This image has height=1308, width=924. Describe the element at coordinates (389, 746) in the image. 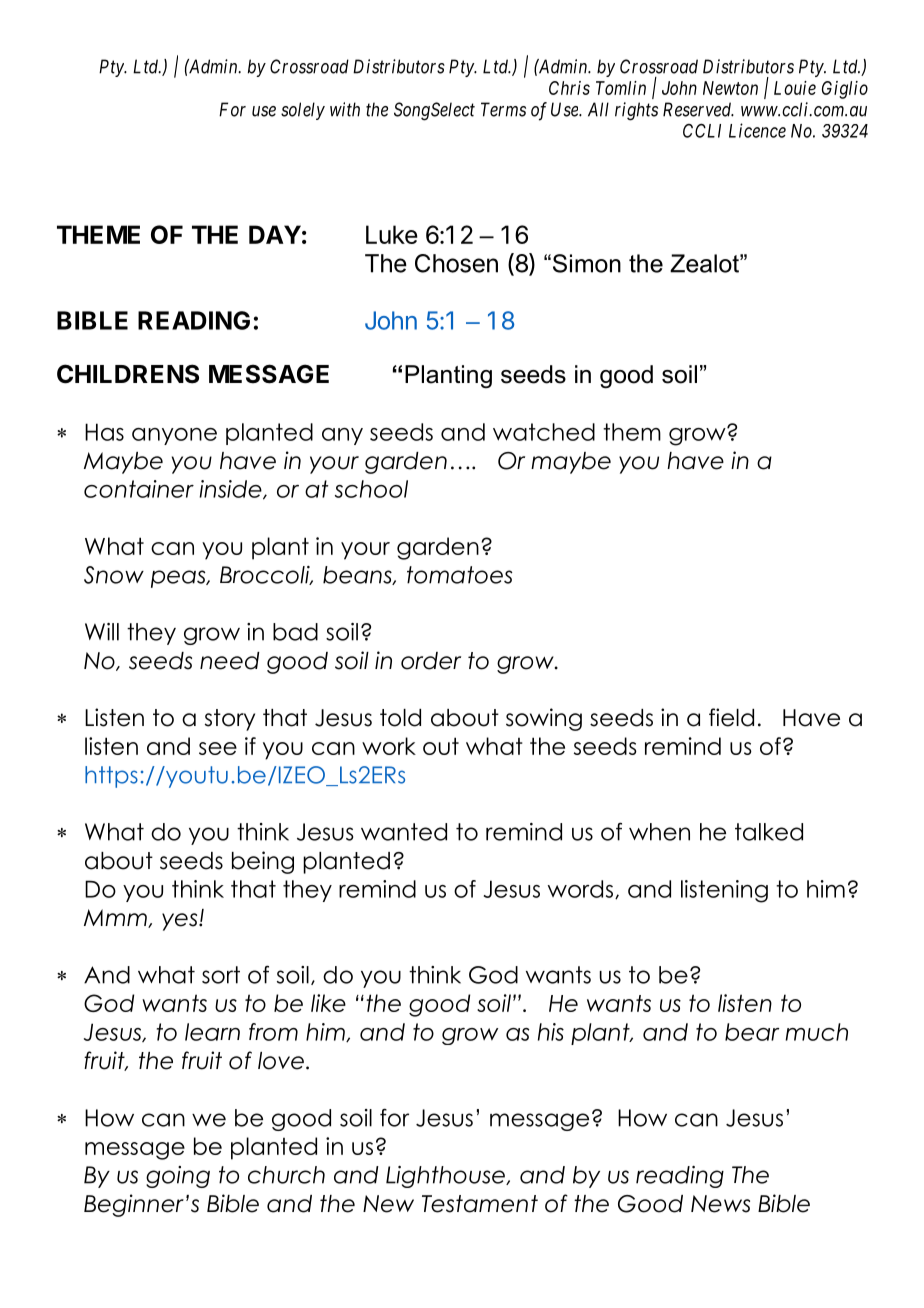

I see `work` at that location.
